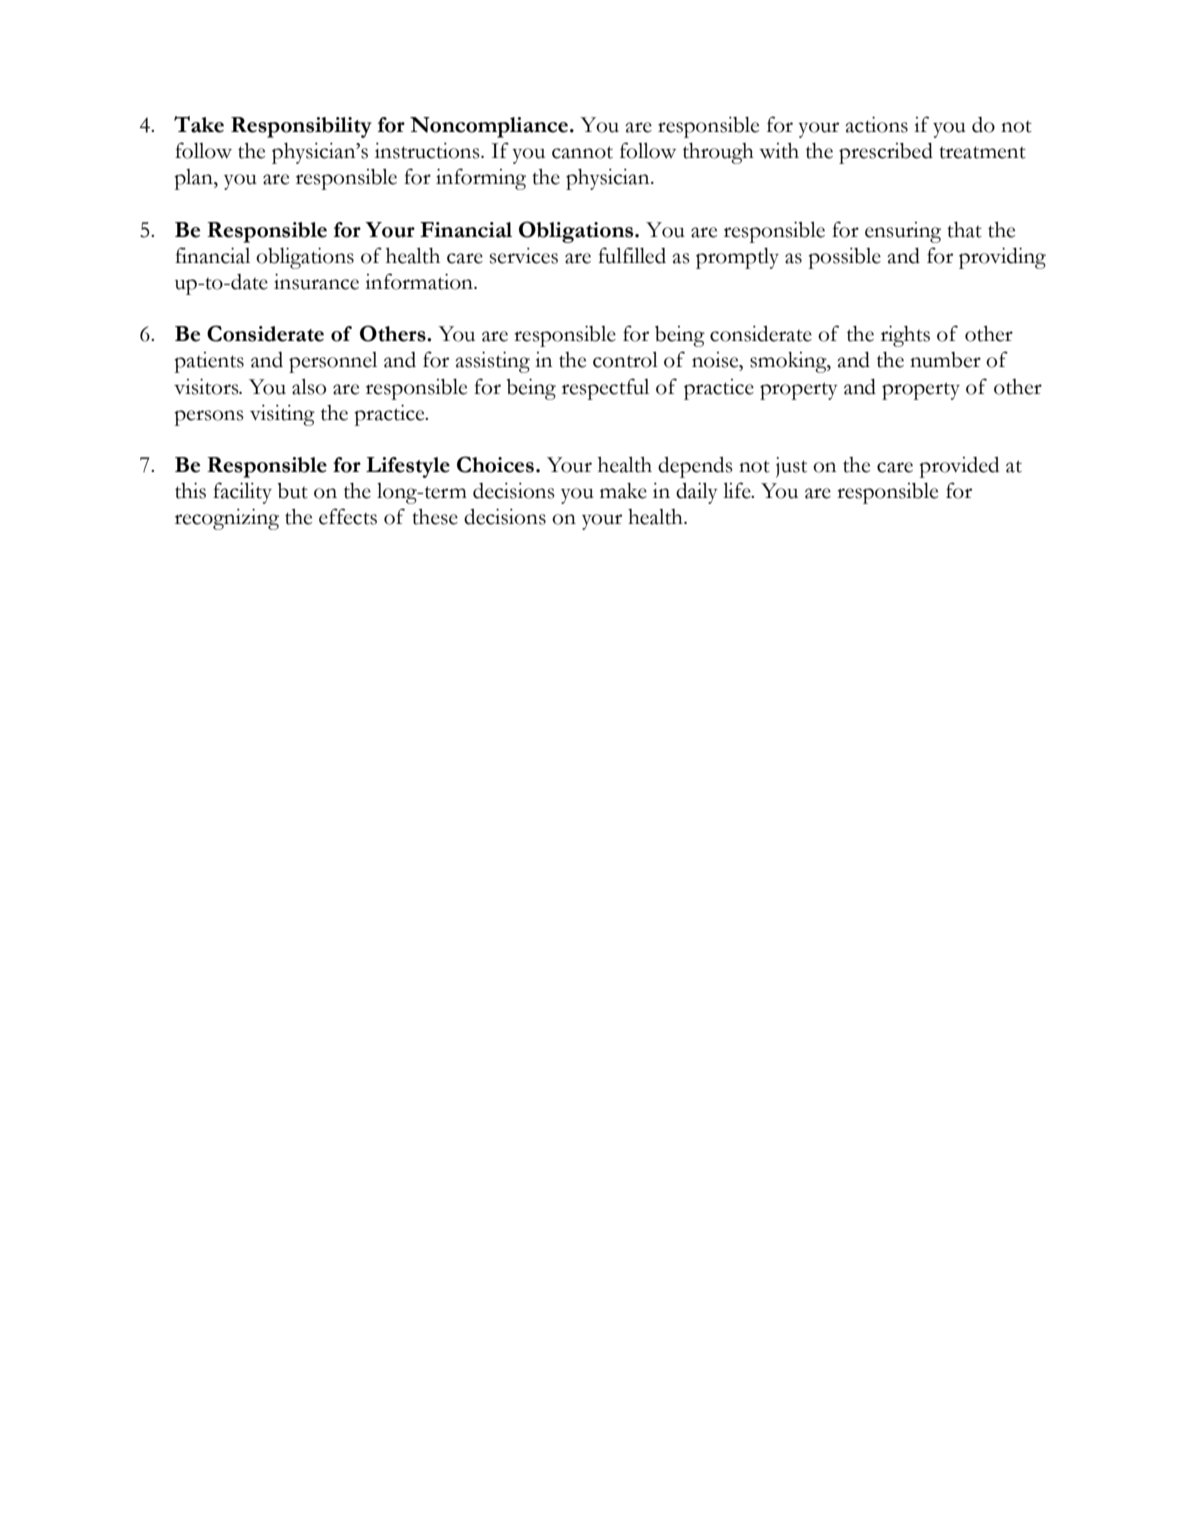 The width and height of the page is (1186, 1535). What do you see at coordinates (293, 491) in the page?
I see `but` at bounding box center [293, 491].
